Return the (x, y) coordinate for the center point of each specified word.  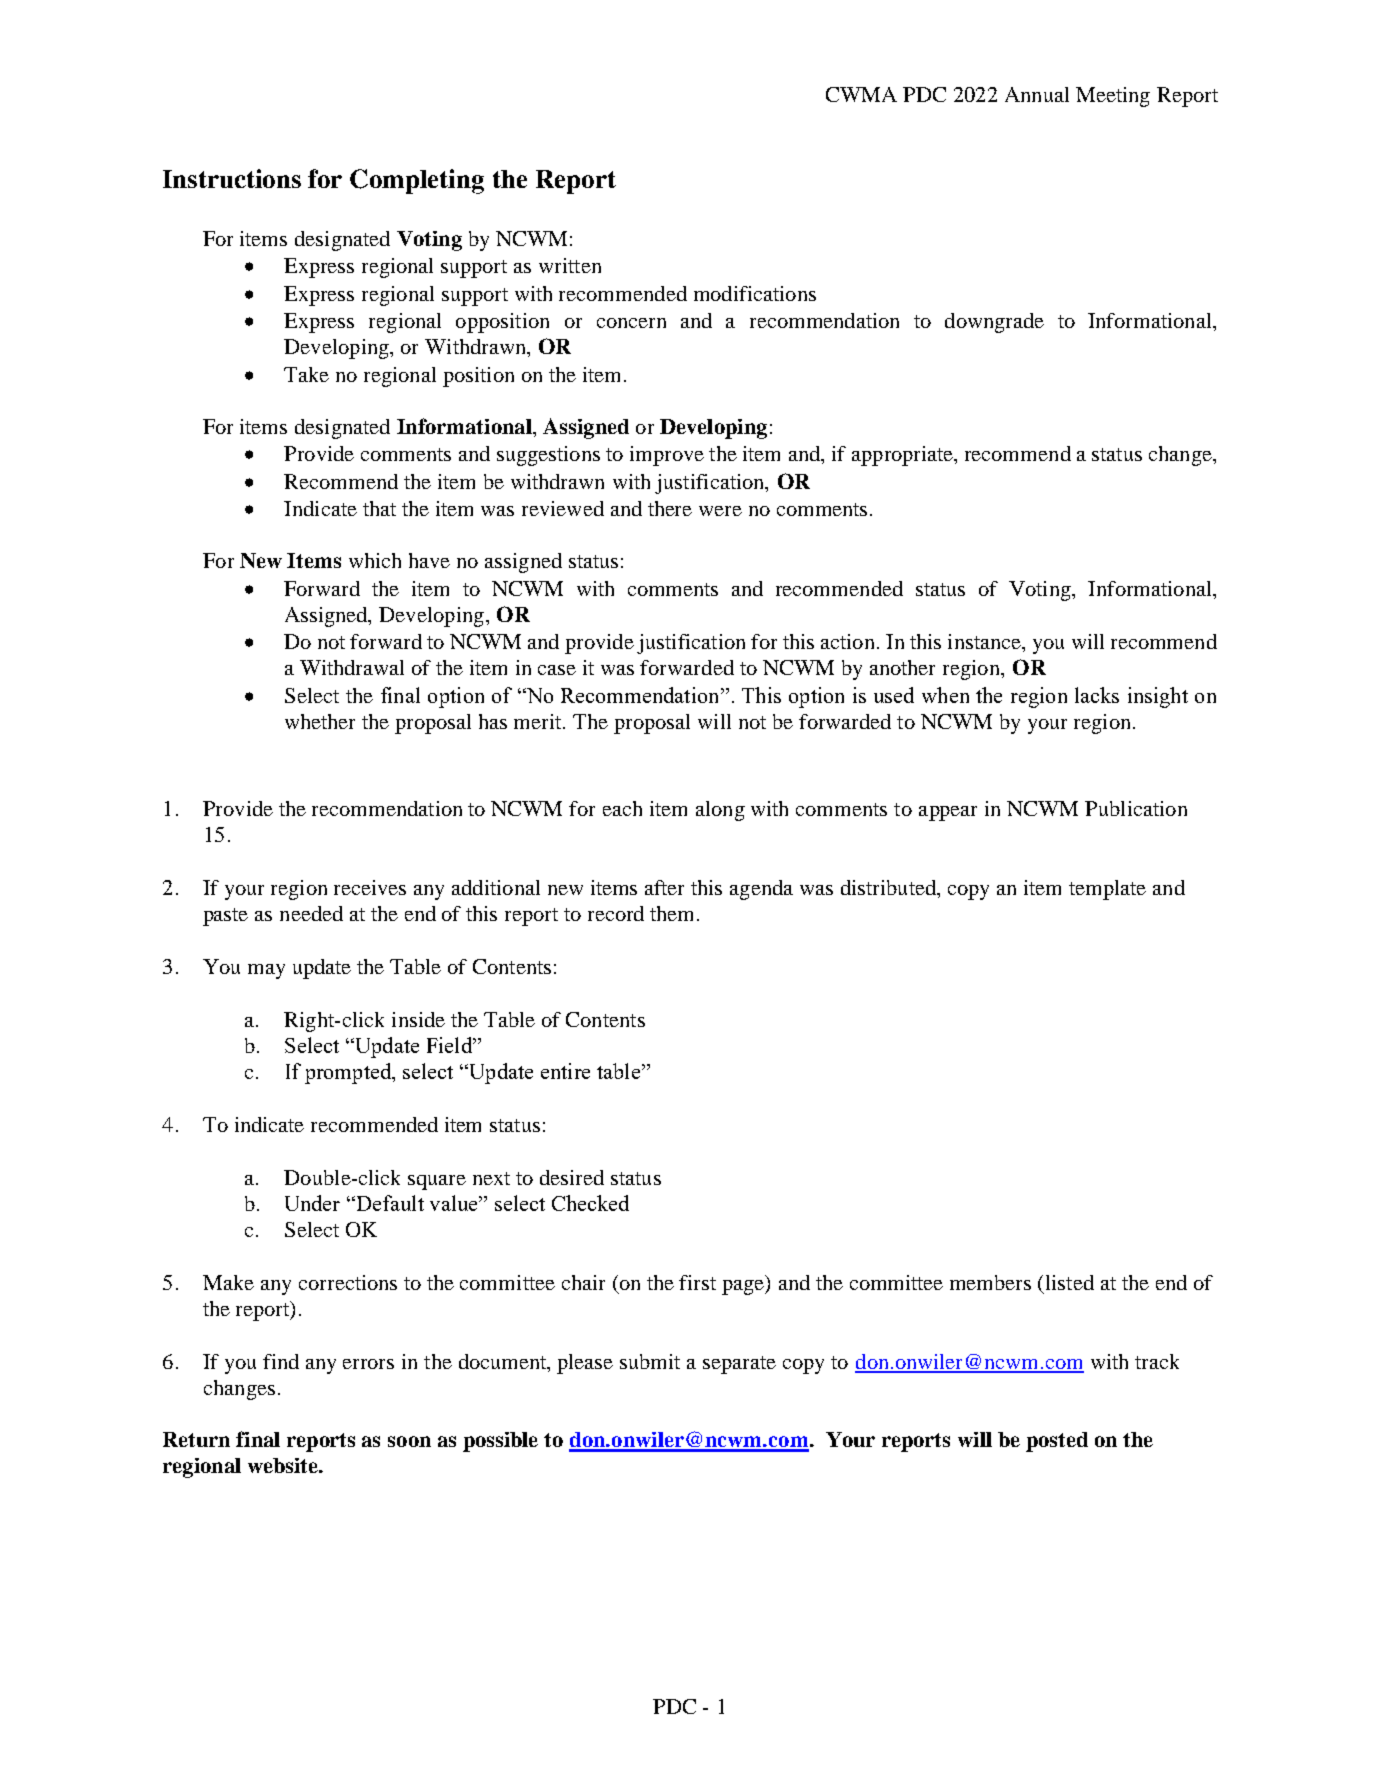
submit (650, 1361)
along (720, 811)
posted (1057, 1442)
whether (320, 721)
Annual (1037, 94)
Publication (1136, 808)
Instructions (232, 178)
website (284, 1465)
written (570, 265)
